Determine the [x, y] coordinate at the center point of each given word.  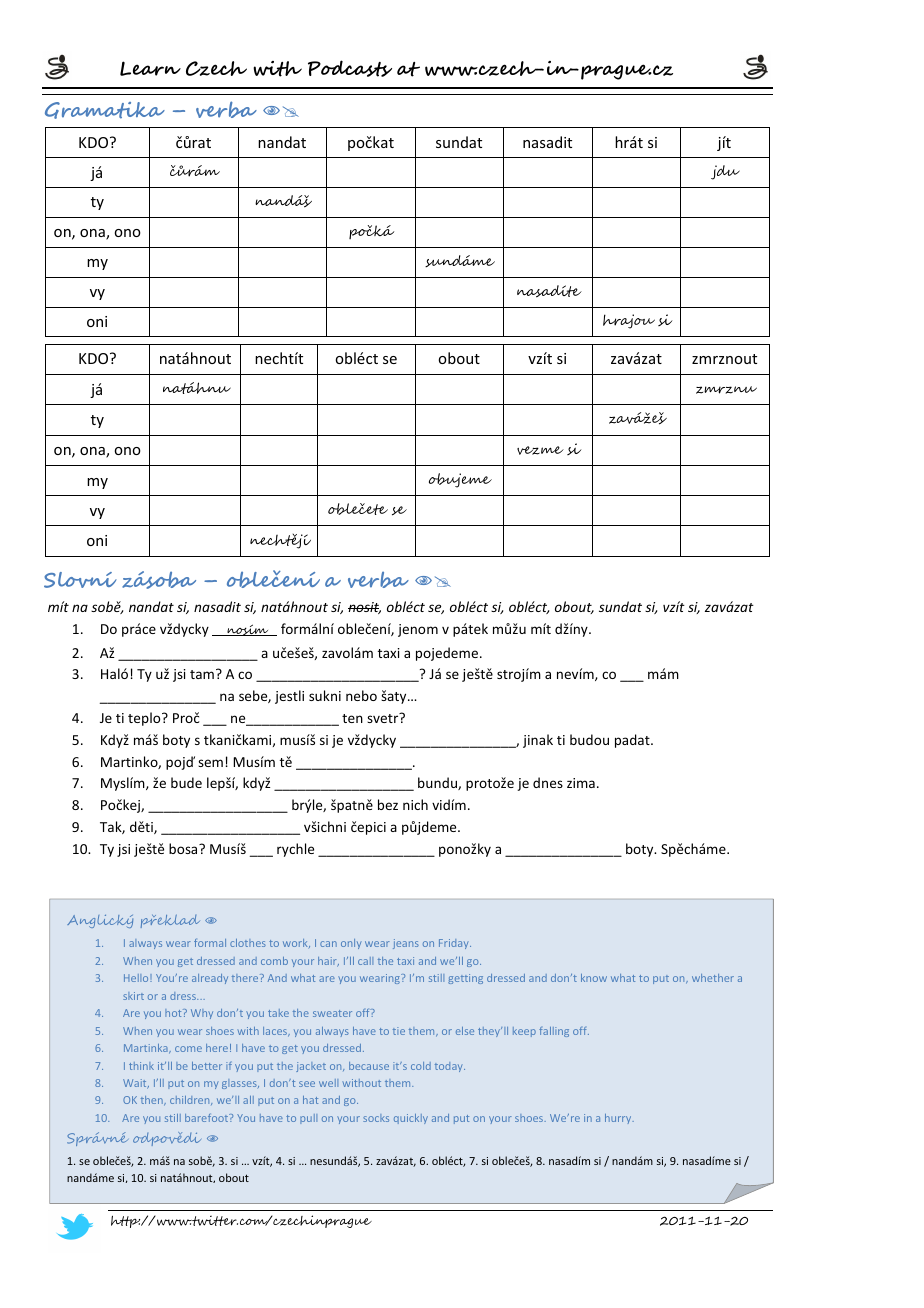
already [210, 979]
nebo [361, 695]
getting [465, 979]
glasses [240, 1084]
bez [388, 804]
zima [581, 783]
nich [415, 804]
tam [202, 674]
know [594, 978]
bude [186, 782]
